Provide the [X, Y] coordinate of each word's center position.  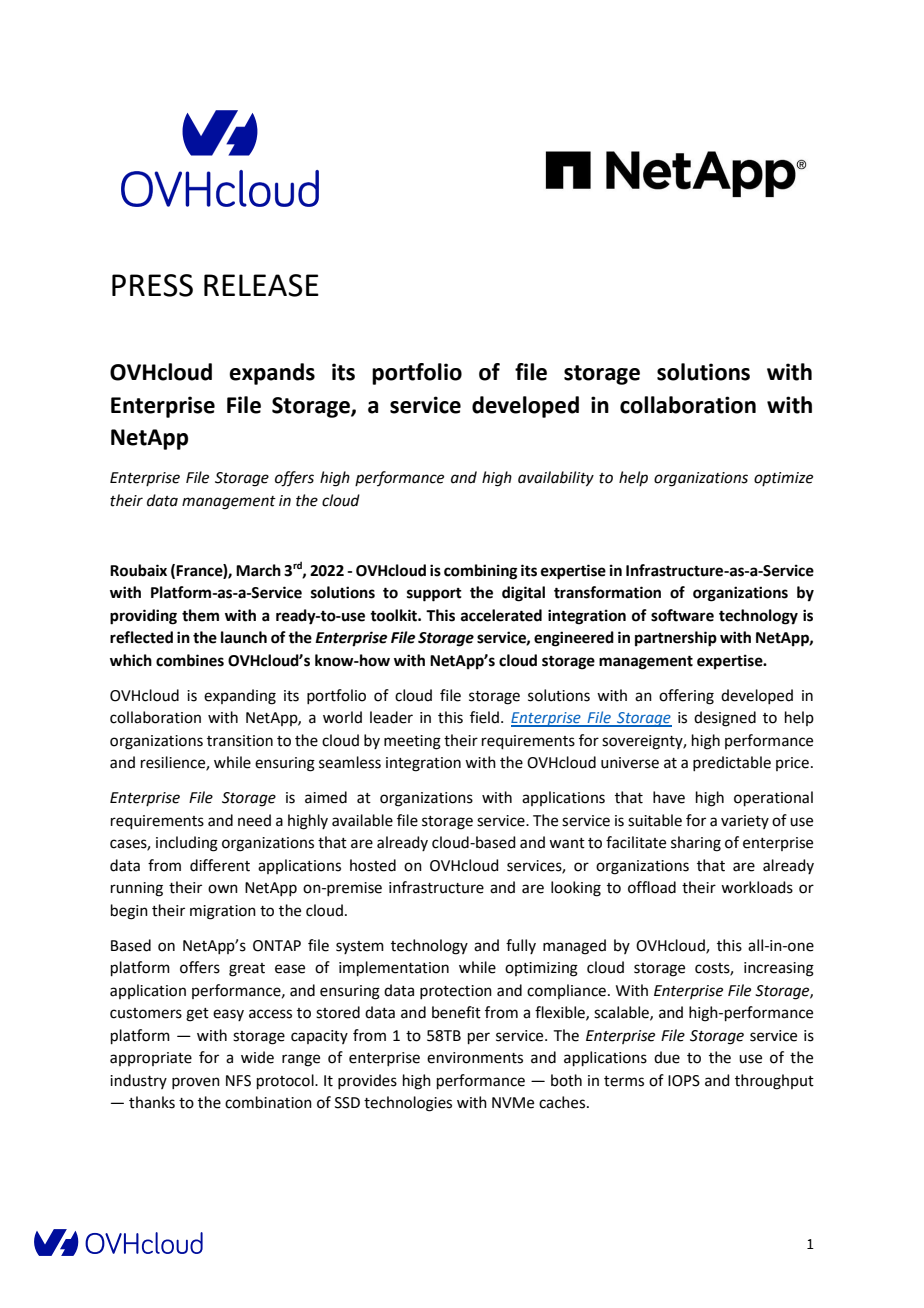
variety [745, 822]
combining [481, 572]
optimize [783, 479]
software [682, 615]
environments [475, 1058]
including [187, 844]
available [362, 820]
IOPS [684, 1081]
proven [196, 1083]
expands [272, 374]
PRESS [152, 285]
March [258, 570]
